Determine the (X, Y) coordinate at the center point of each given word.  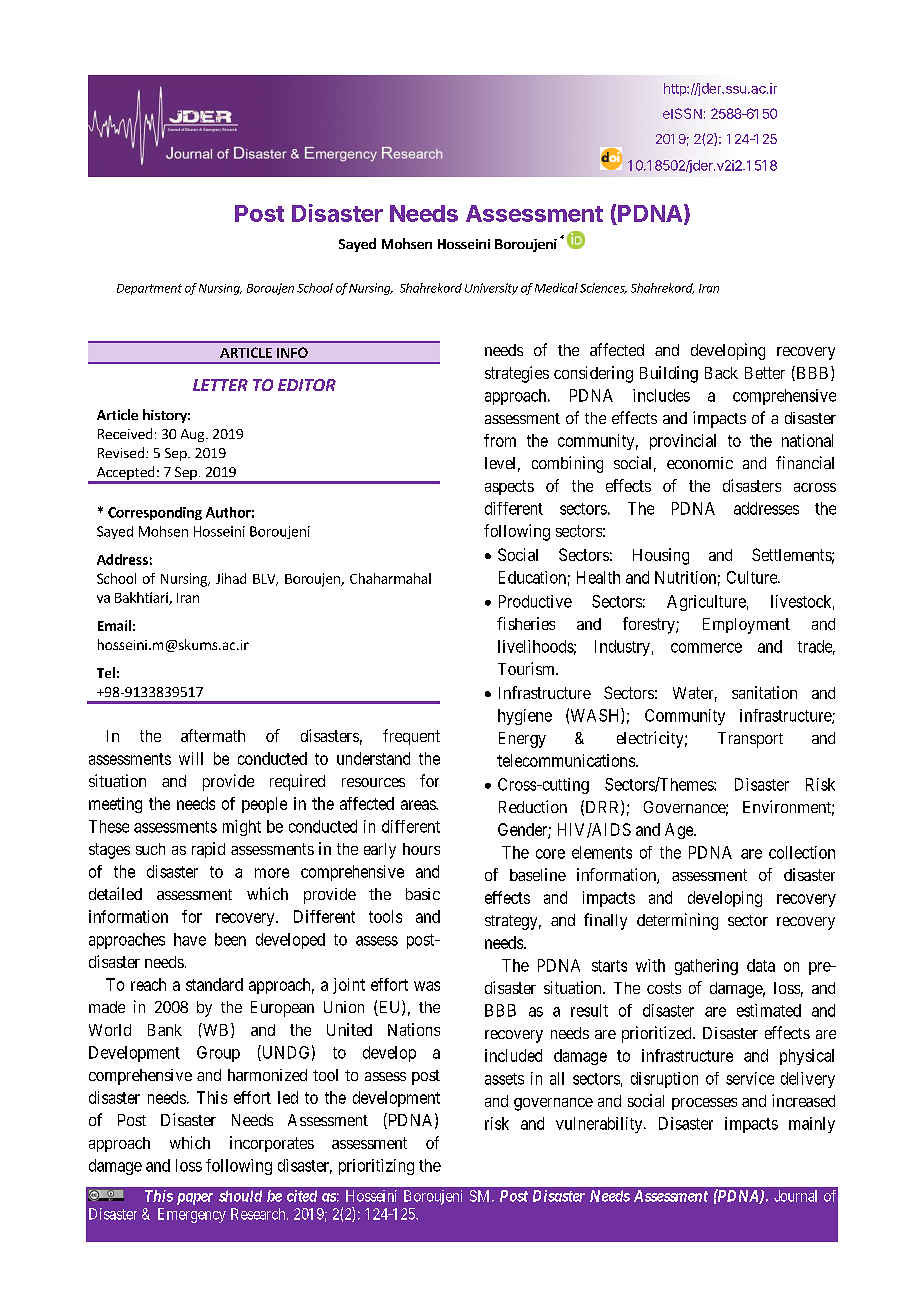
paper (195, 1199)
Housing (661, 556)
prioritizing (376, 1167)
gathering (706, 967)
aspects (509, 487)
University (491, 289)
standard (214, 984)
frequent (411, 737)
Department (149, 289)
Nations (414, 1029)
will (191, 758)
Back (721, 373)
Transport (750, 740)
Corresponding (155, 513)
